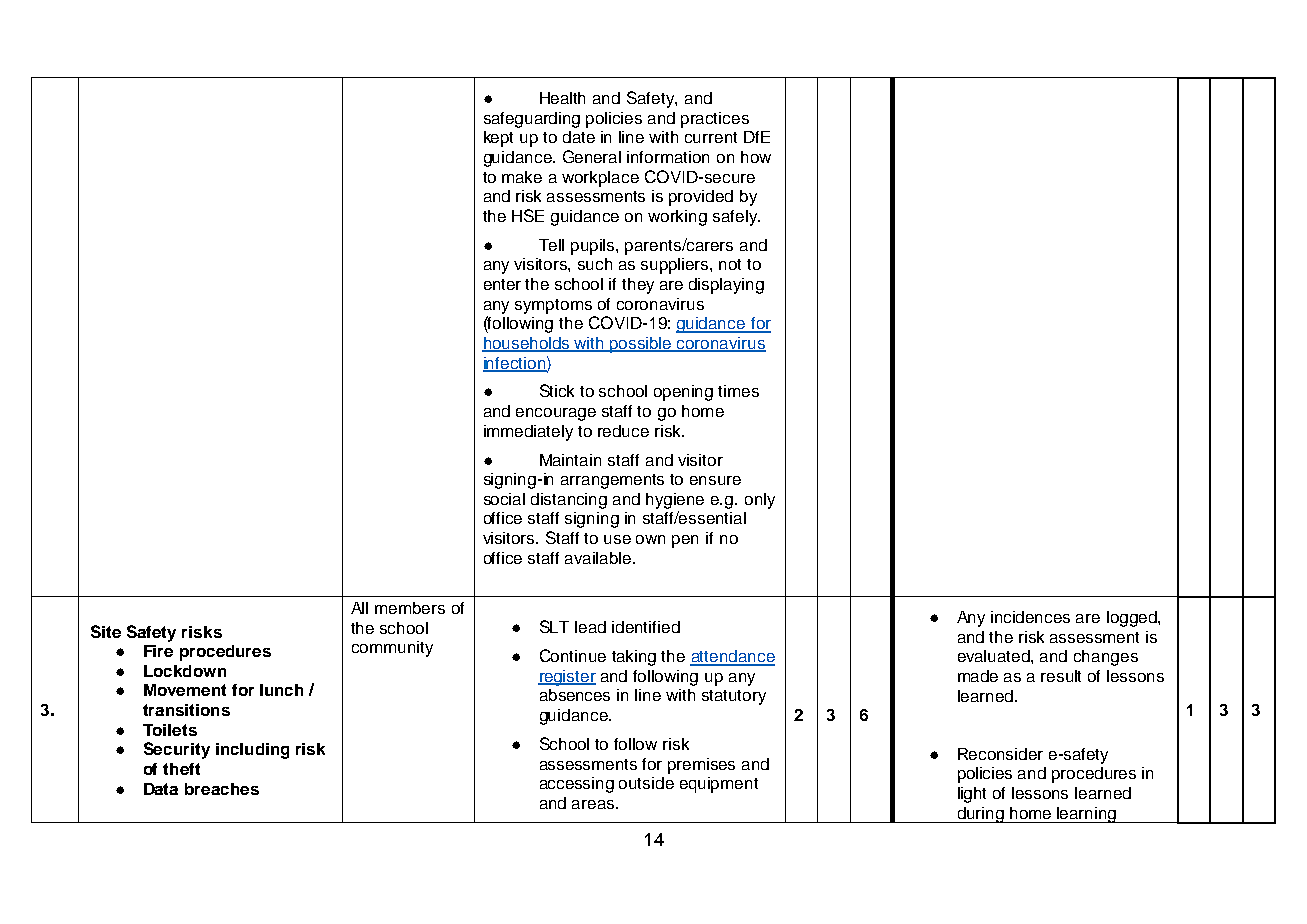  Describe the element at coordinates (504, 499) in the document. I see `social` at that location.
